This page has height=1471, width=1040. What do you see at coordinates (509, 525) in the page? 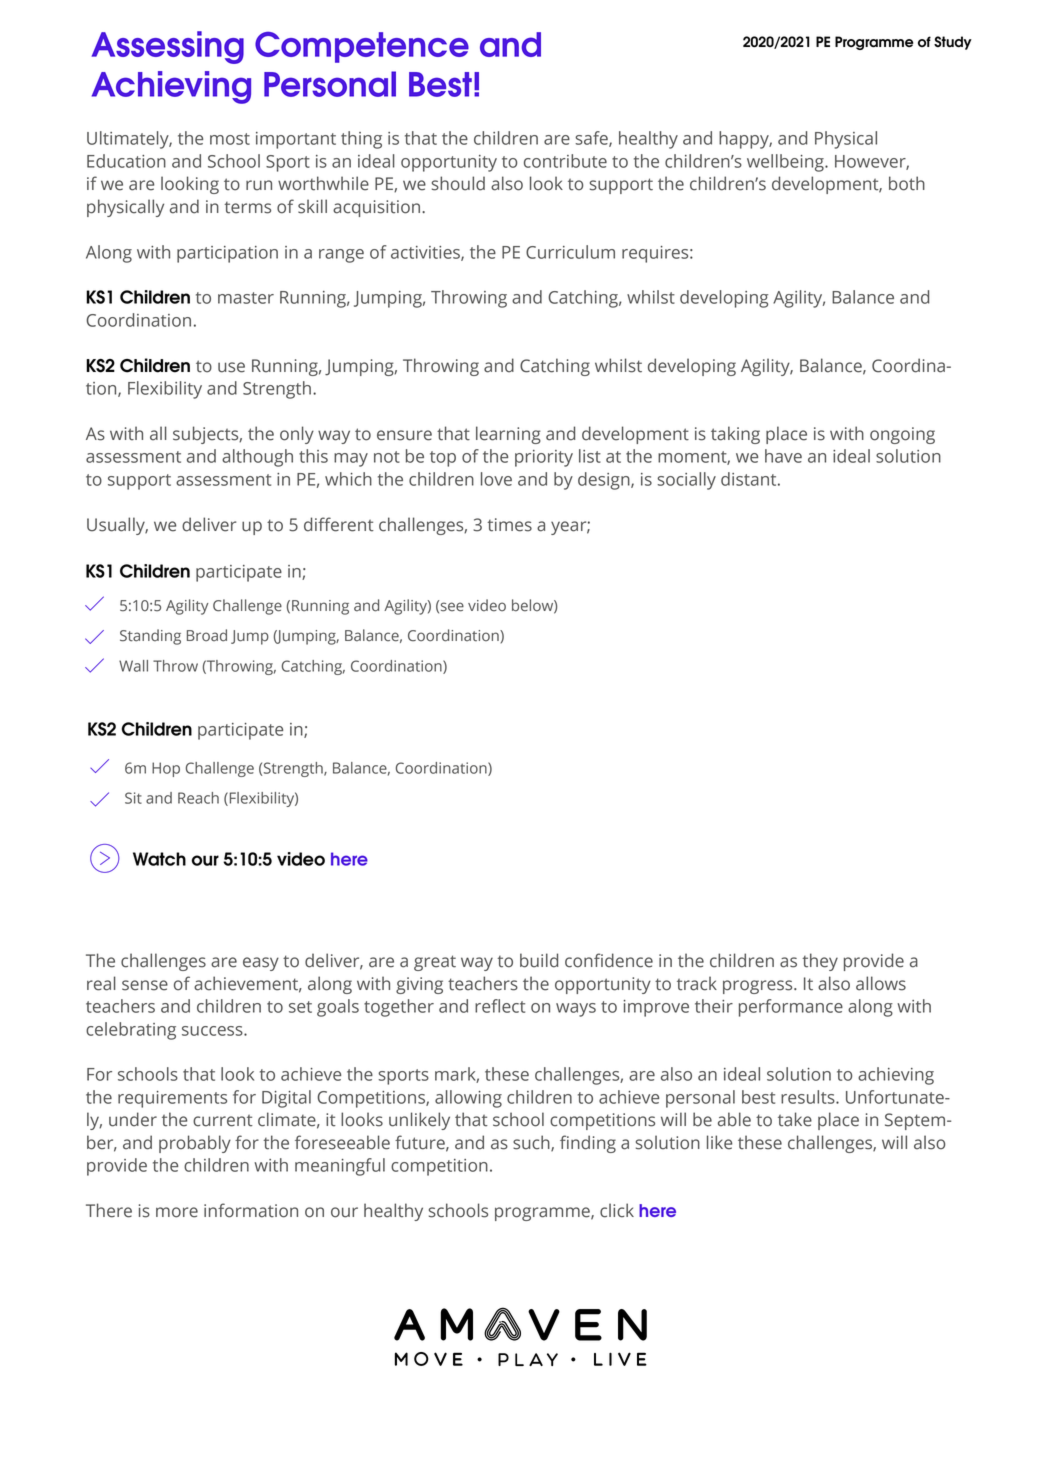
I see `times` at bounding box center [509, 525].
